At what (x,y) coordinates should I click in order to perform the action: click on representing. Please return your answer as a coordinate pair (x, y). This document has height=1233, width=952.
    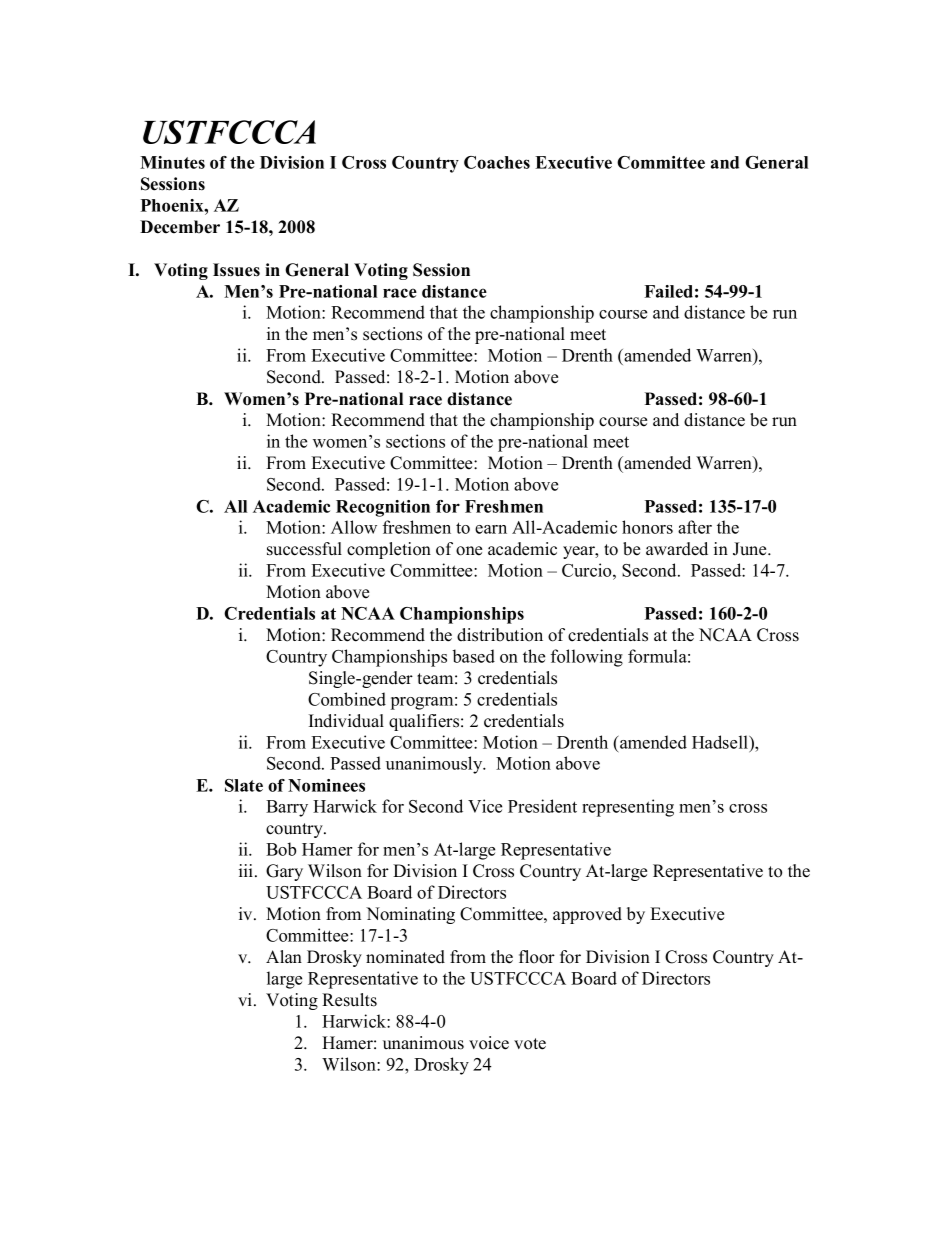
    Looking at the image, I should click on (628, 808).
